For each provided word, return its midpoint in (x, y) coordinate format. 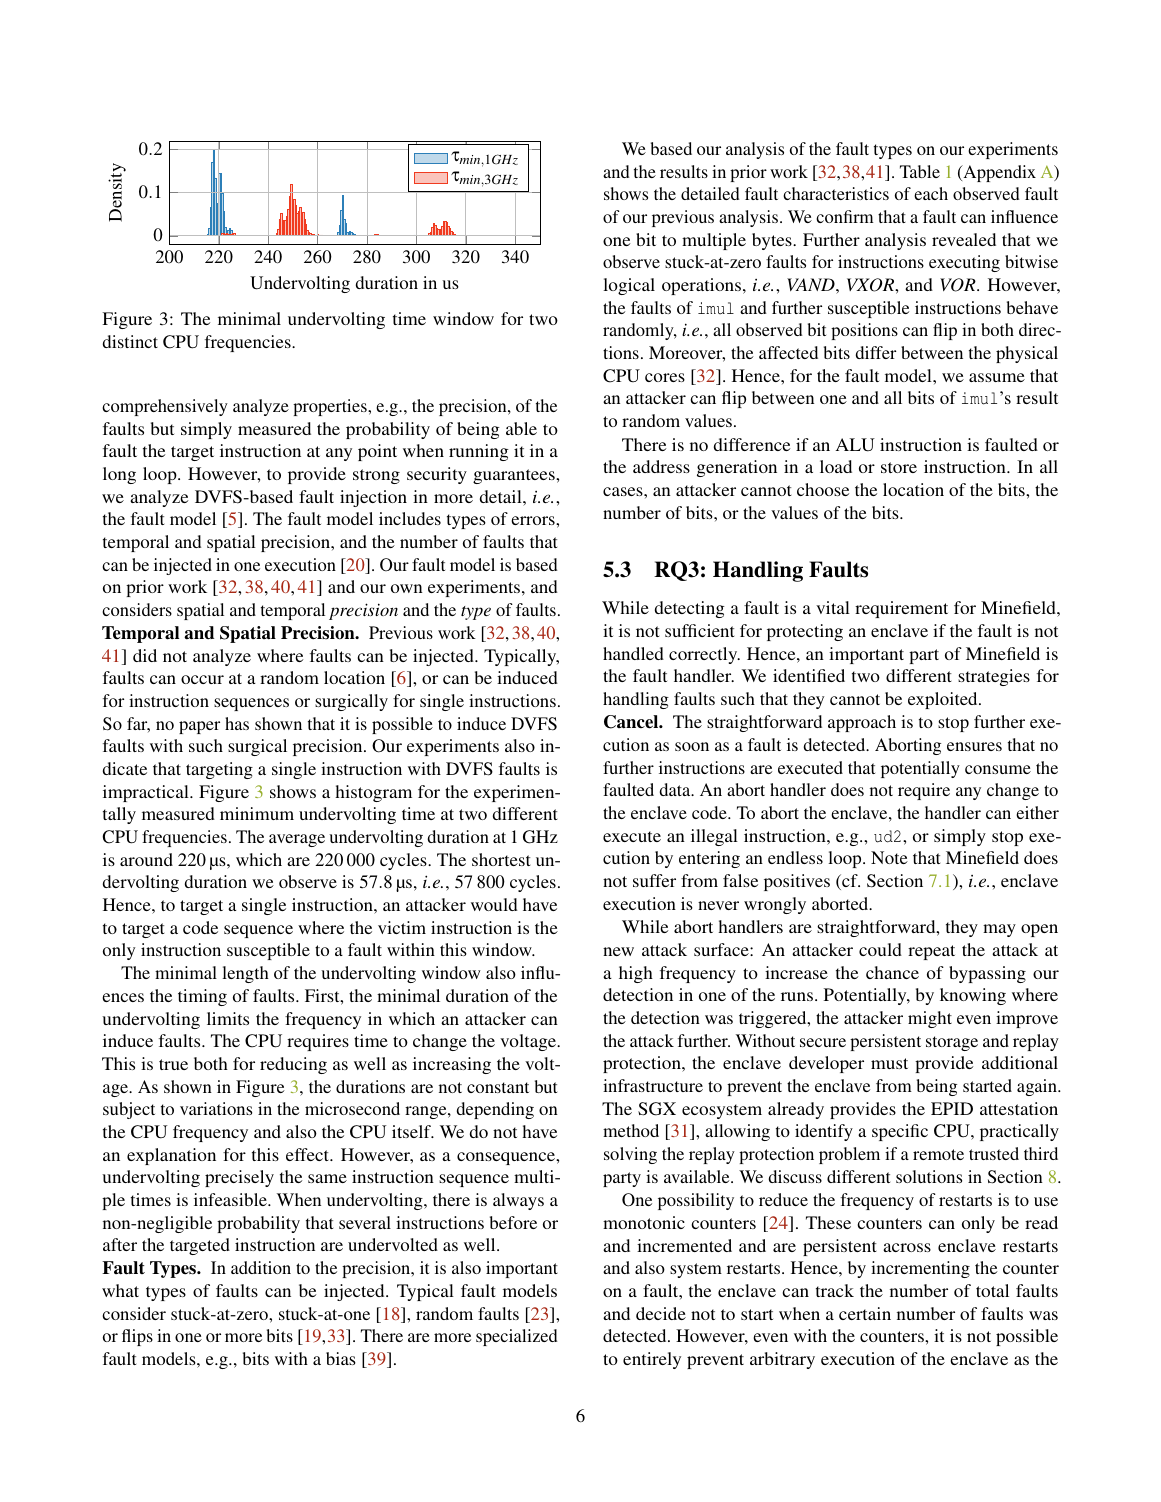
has (237, 723)
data (676, 789)
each (931, 193)
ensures (974, 746)
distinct (130, 341)
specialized (516, 1337)
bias (341, 1358)
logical (629, 286)
